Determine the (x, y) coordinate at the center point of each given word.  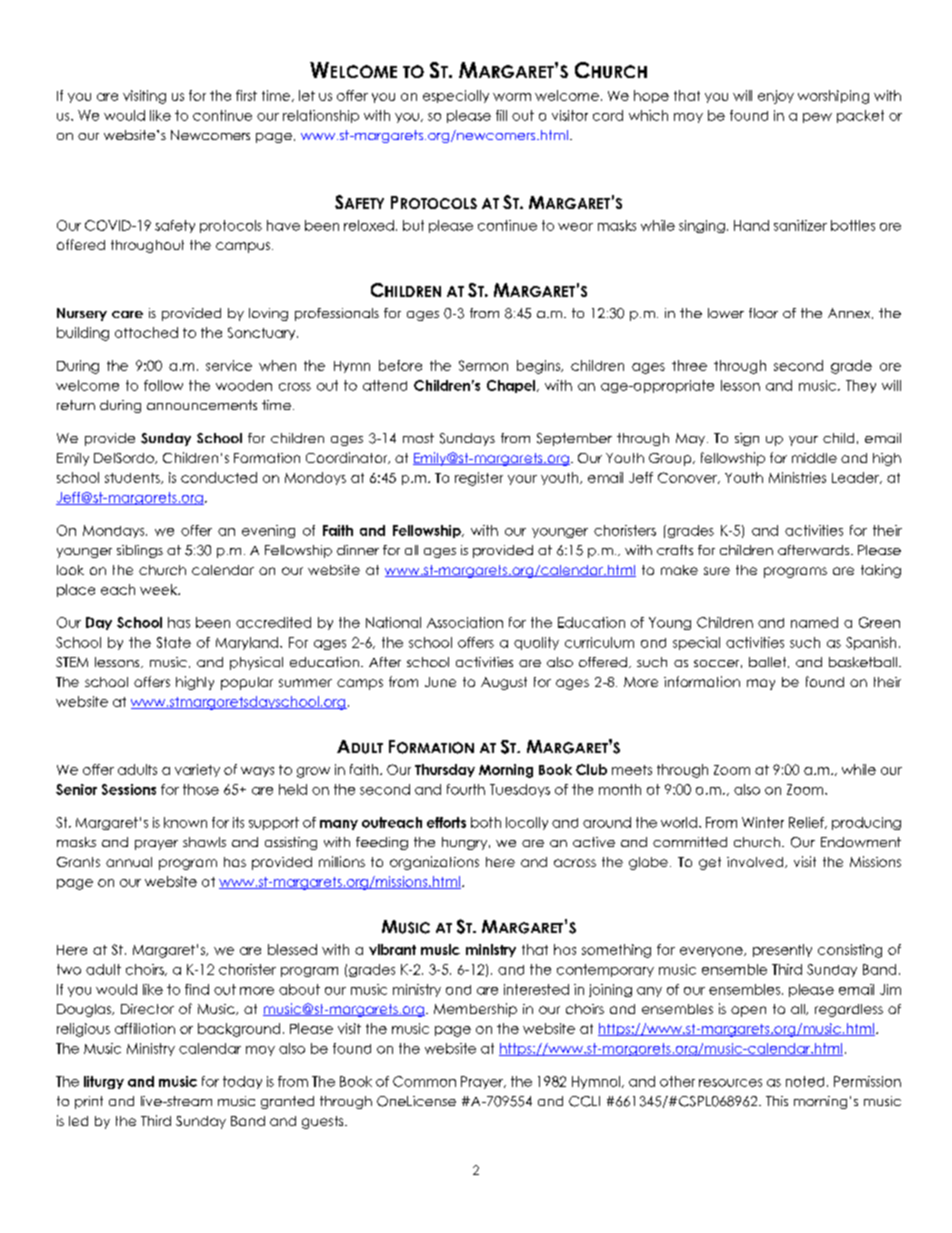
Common (424, 1081)
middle (814, 458)
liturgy (104, 1082)
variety (197, 770)
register (479, 479)
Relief (807, 823)
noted (805, 1081)
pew (817, 118)
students (133, 478)
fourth (466, 789)
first (246, 95)
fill (501, 115)
